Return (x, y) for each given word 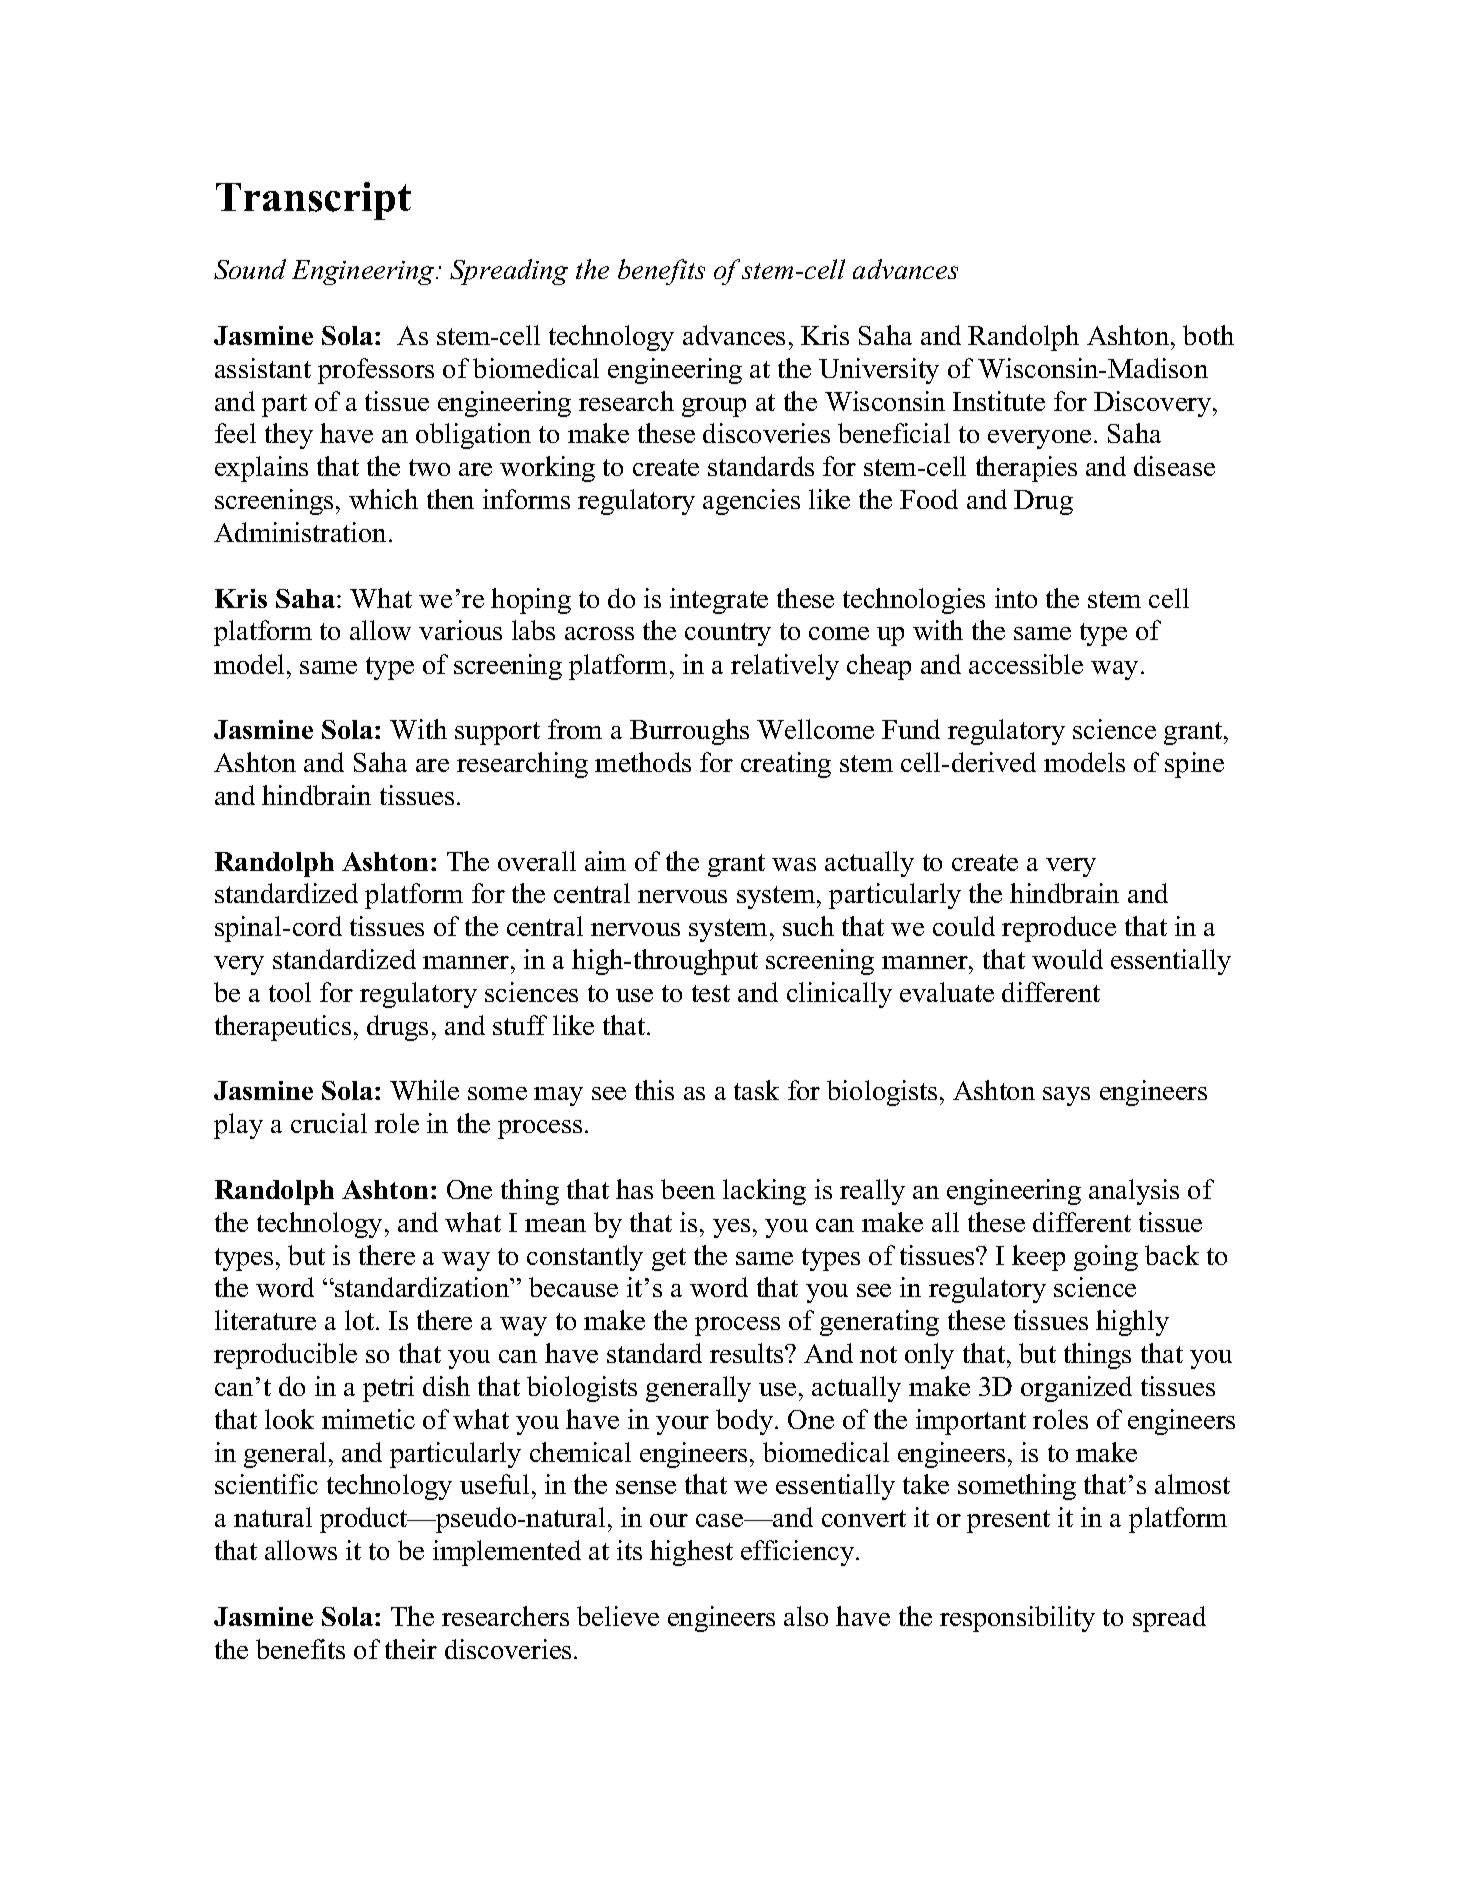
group (714, 407)
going (1106, 1258)
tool (290, 992)
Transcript (313, 201)
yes (731, 1228)
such (808, 926)
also (806, 1616)
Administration (302, 532)
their (411, 1649)
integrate (719, 601)
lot (361, 1320)
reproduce (1059, 929)
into (1016, 598)
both (1208, 335)
